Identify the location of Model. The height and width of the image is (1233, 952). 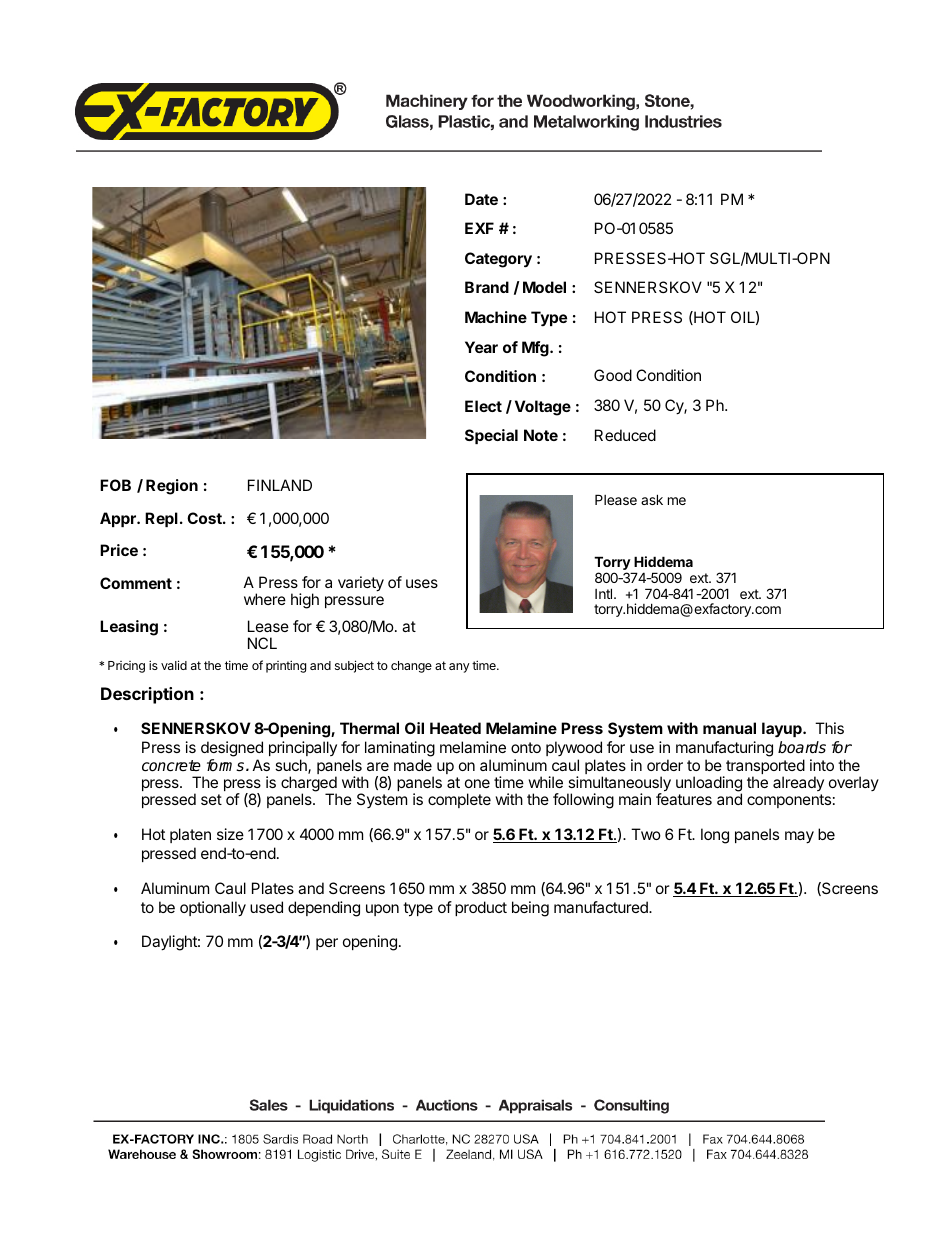
(544, 287).
